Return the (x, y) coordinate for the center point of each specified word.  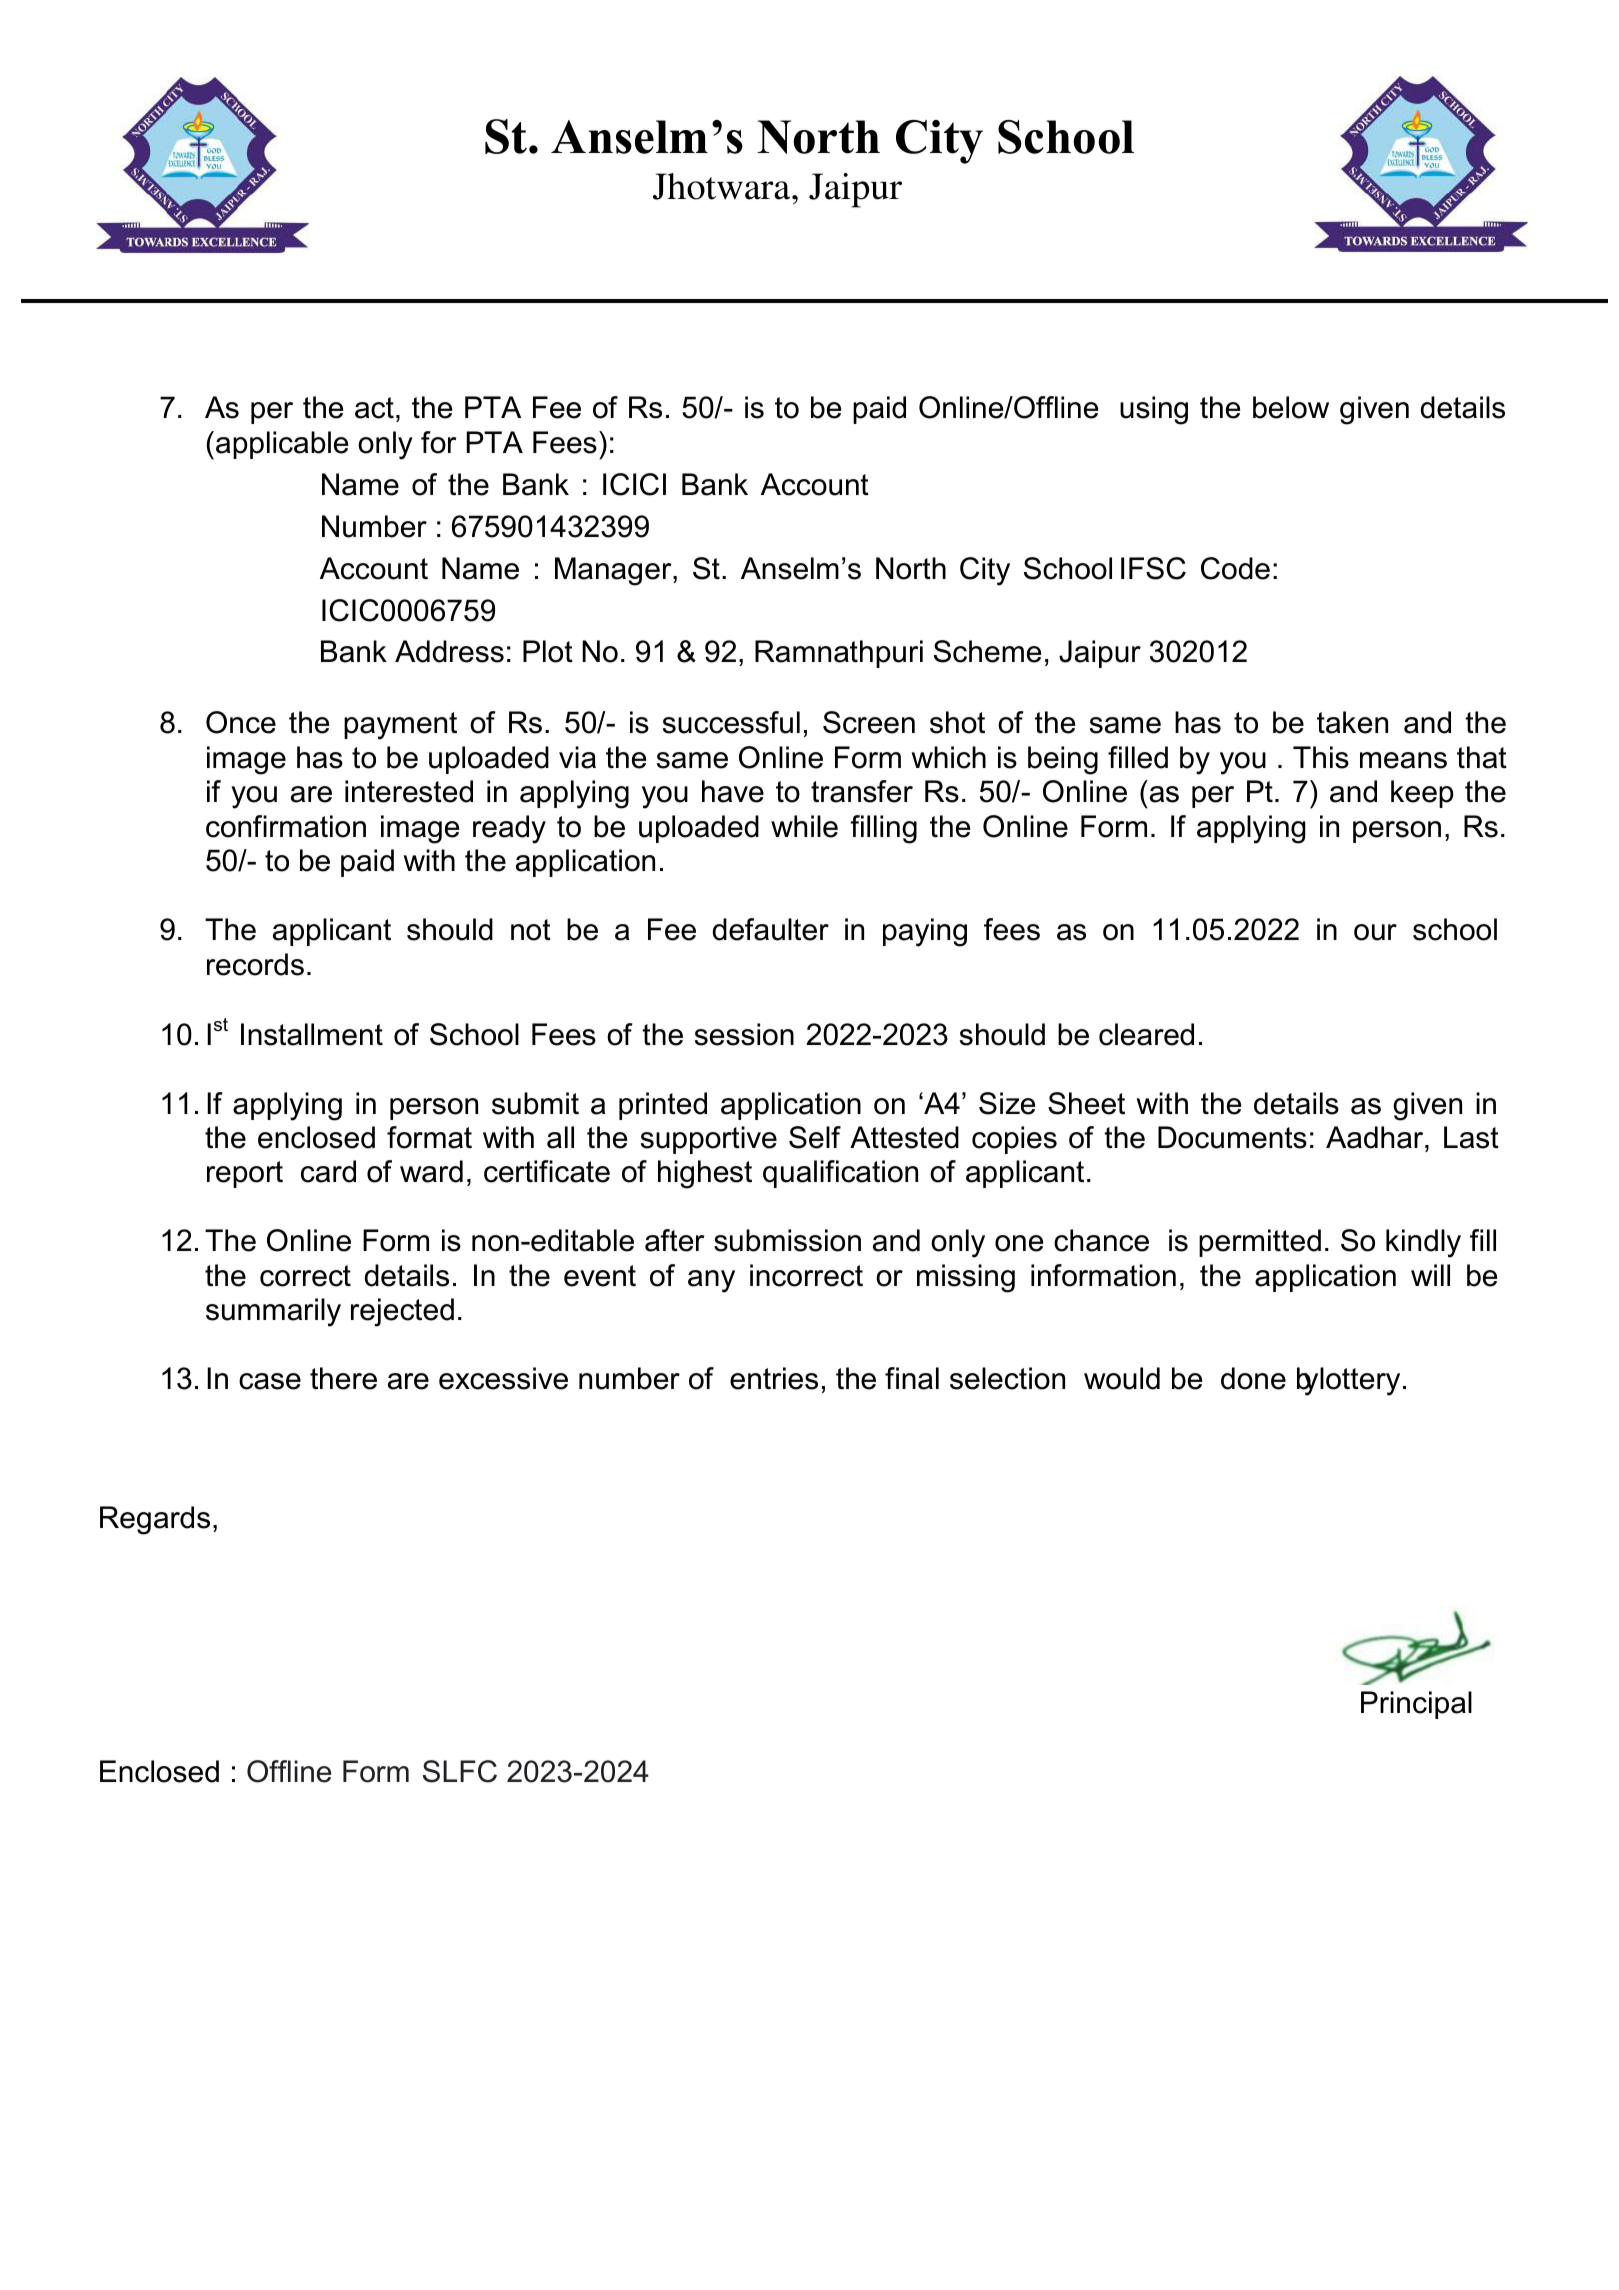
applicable (282, 445)
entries (774, 1378)
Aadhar (1376, 1137)
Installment (312, 1034)
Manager (614, 571)
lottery (1360, 1381)
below (1291, 407)
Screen (869, 722)
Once (241, 722)
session (744, 1034)
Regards (155, 1520)
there (343, 1378)
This (1321, 757)
